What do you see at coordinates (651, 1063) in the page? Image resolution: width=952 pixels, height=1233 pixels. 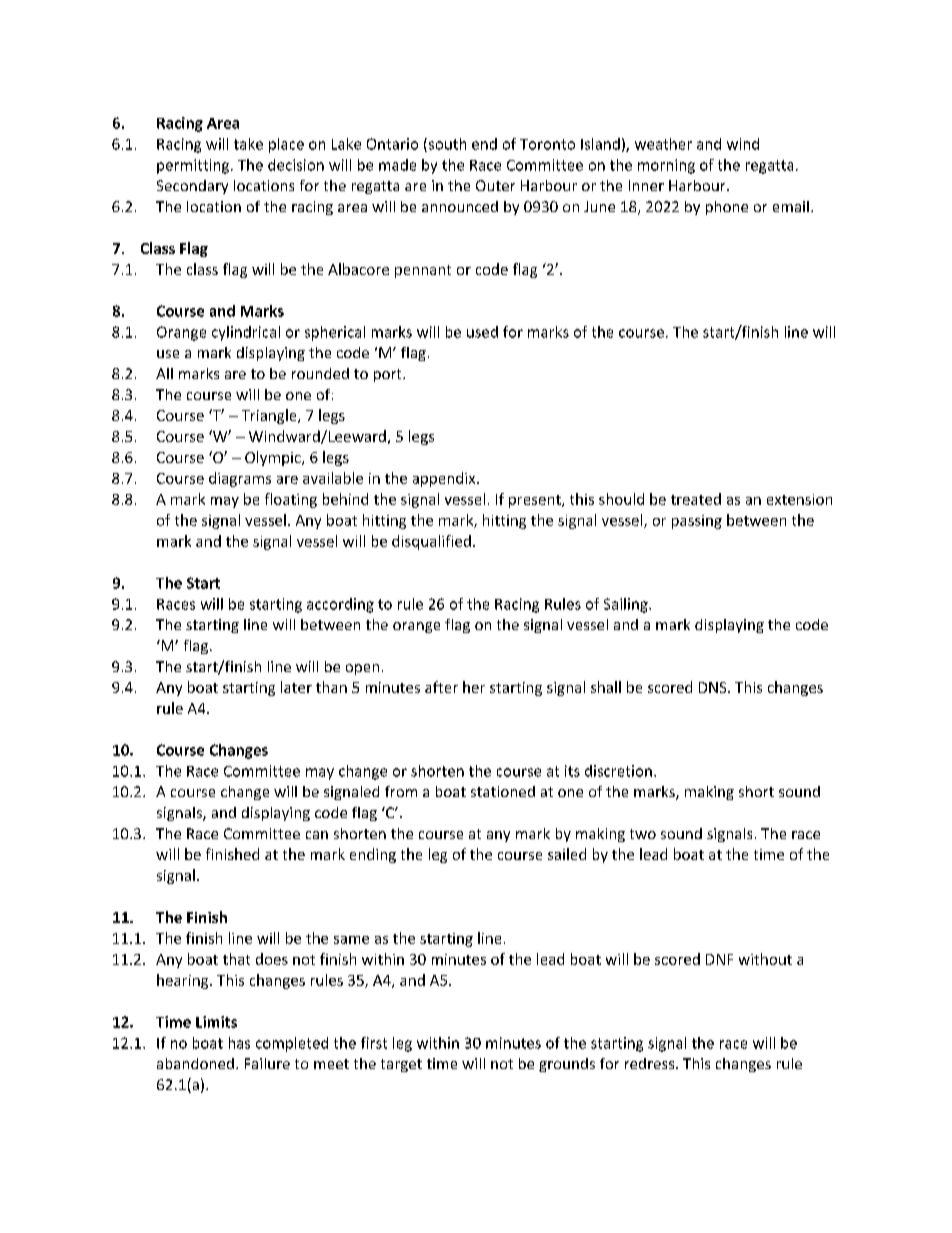 I see `redress` at bounding box center [651, 1063].
